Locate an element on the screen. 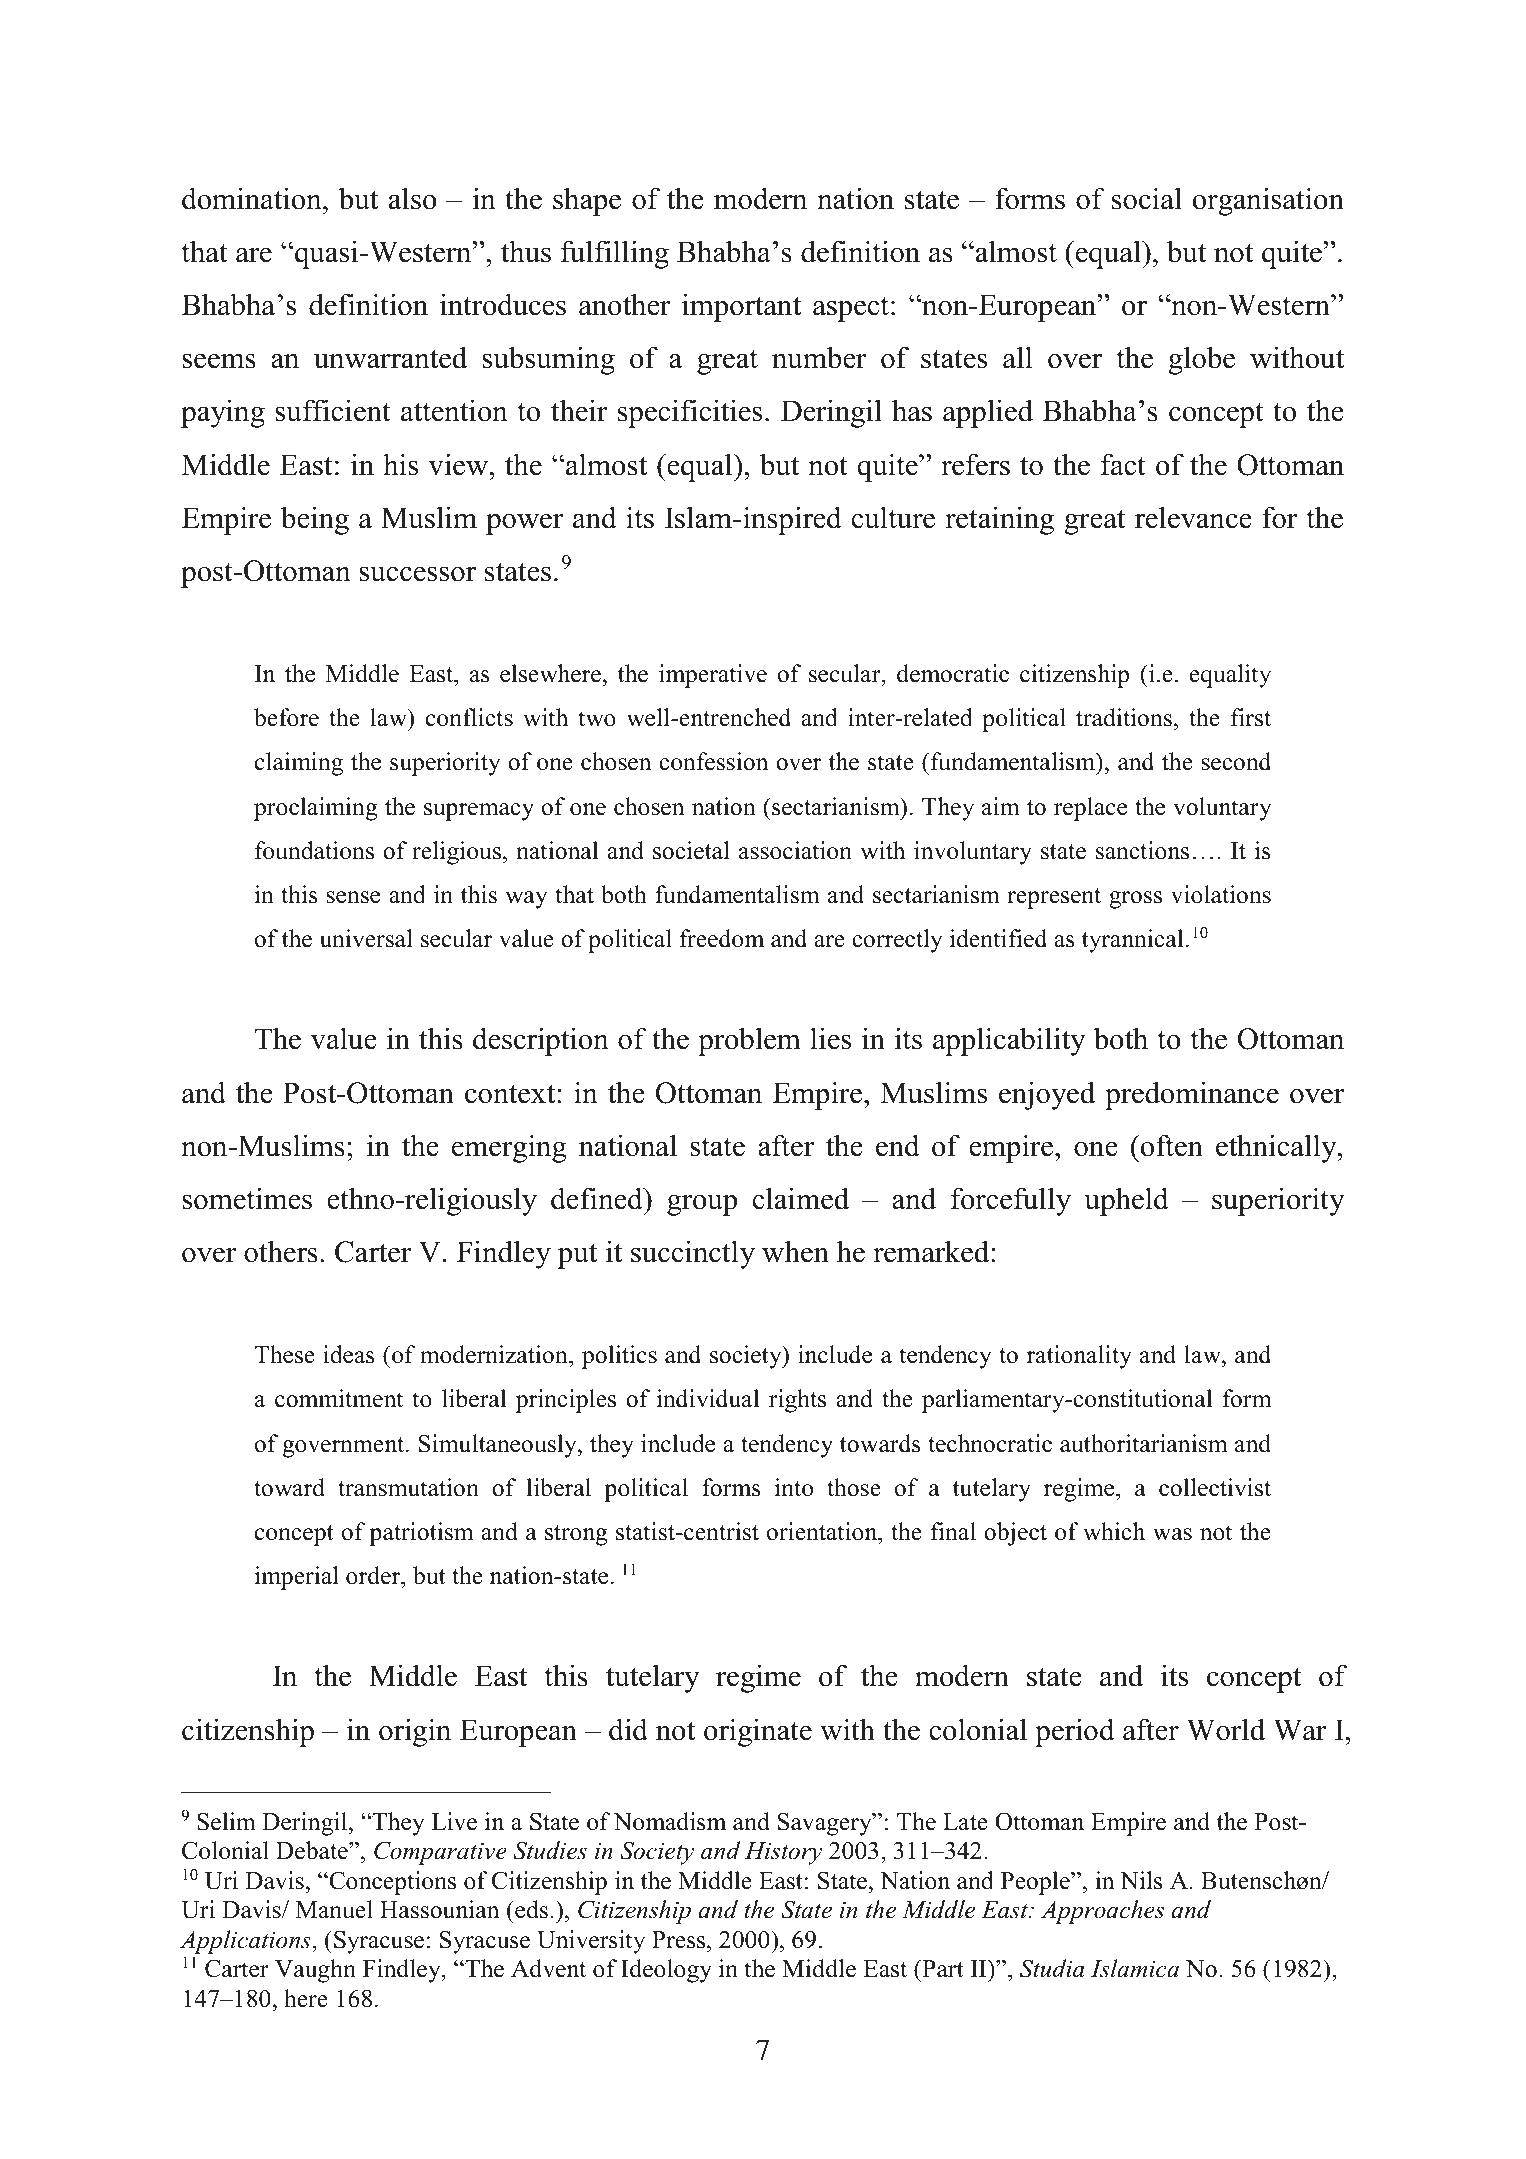 The image size is (1526, 2159). important is located at coordinates (741, 307).
